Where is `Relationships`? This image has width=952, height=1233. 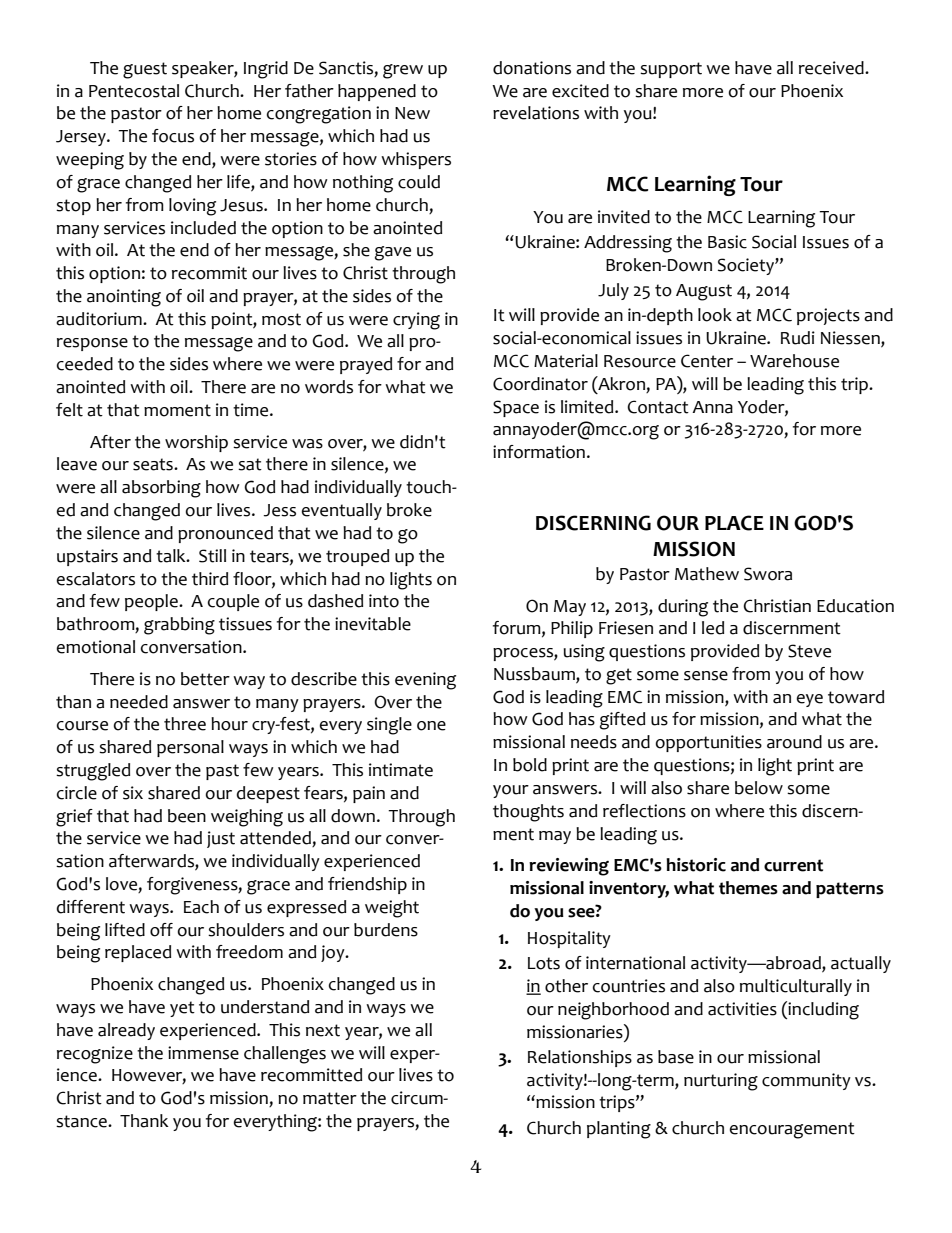 Relationships is located at coordinates (580, 1058).
